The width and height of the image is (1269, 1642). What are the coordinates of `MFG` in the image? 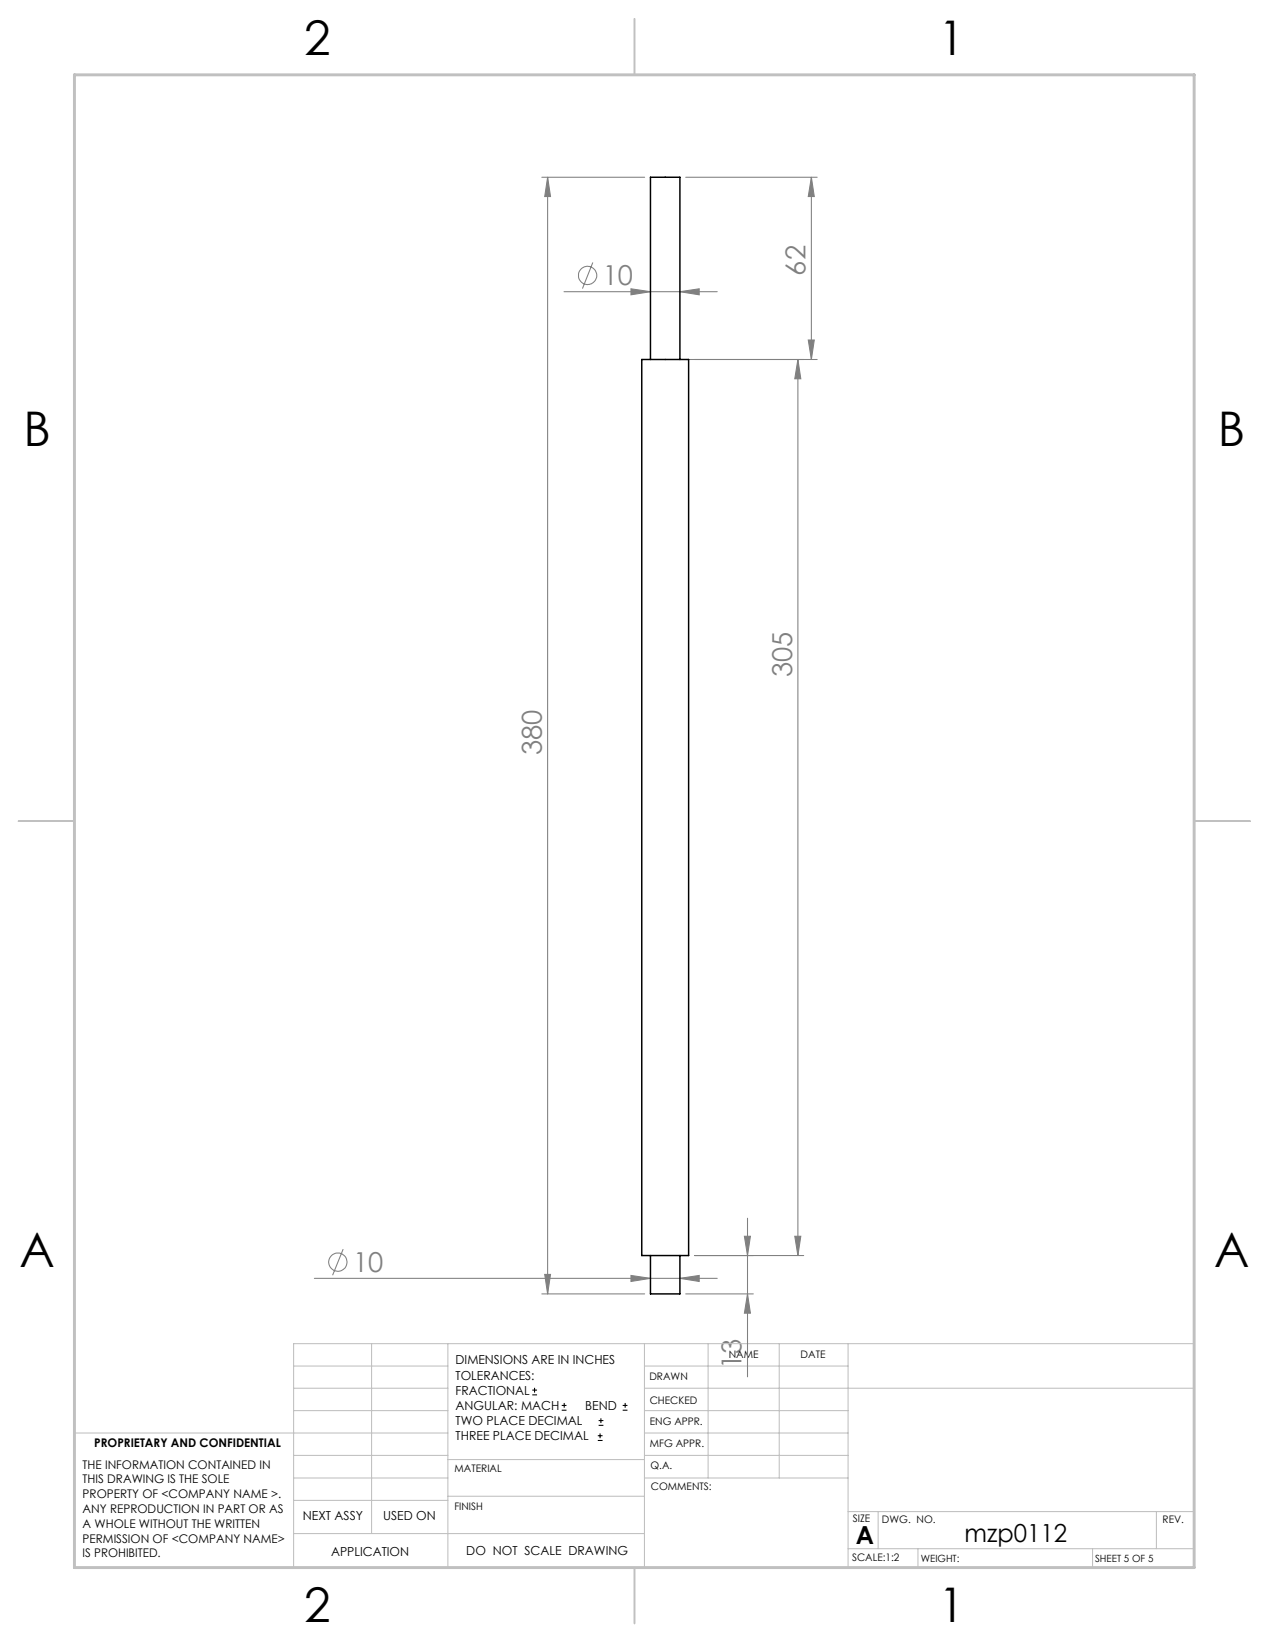 It's located at (661, 1443).
